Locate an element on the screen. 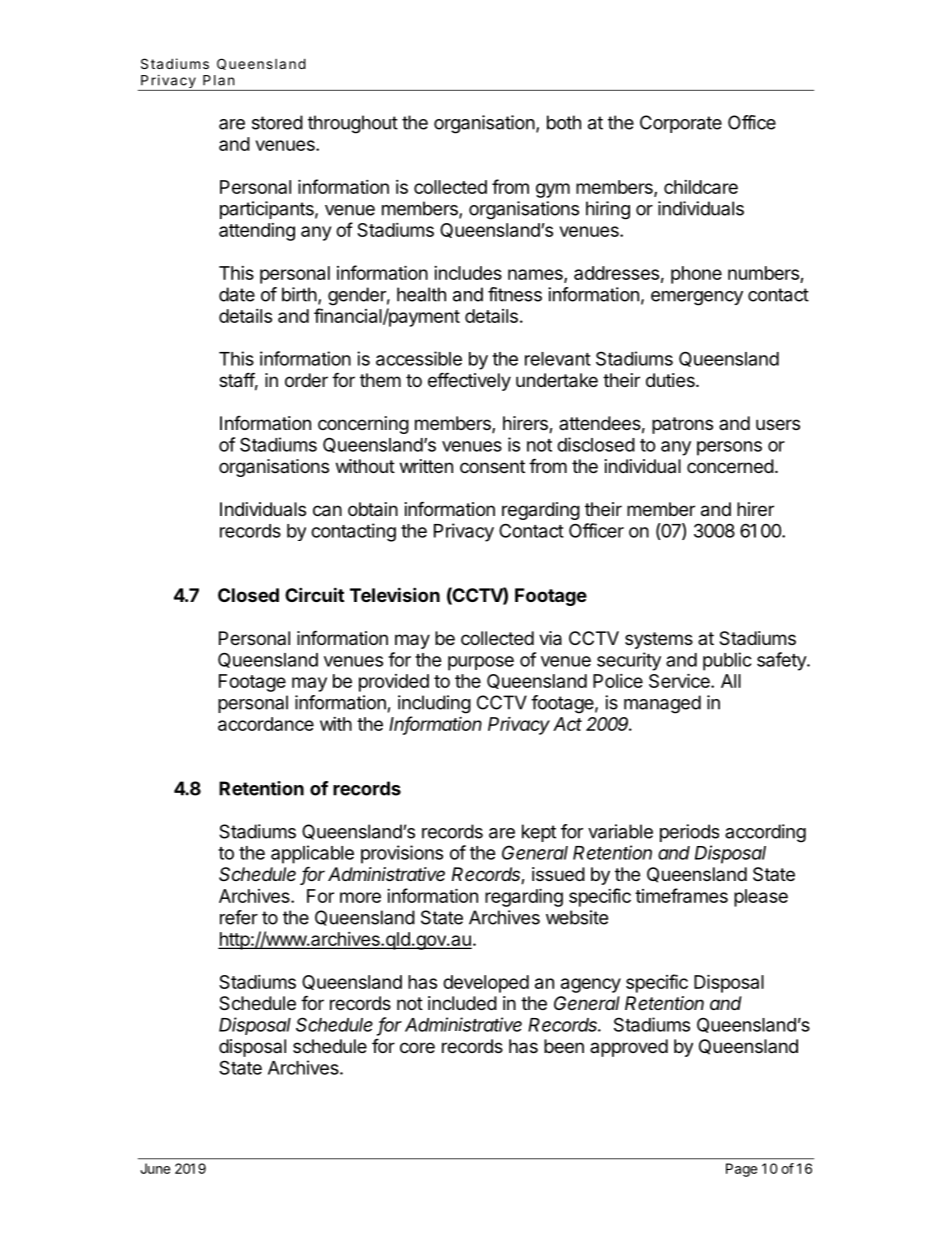 The width and height of the screenshot is (952, 1233). purpose is located at coordinates (481, 663).
